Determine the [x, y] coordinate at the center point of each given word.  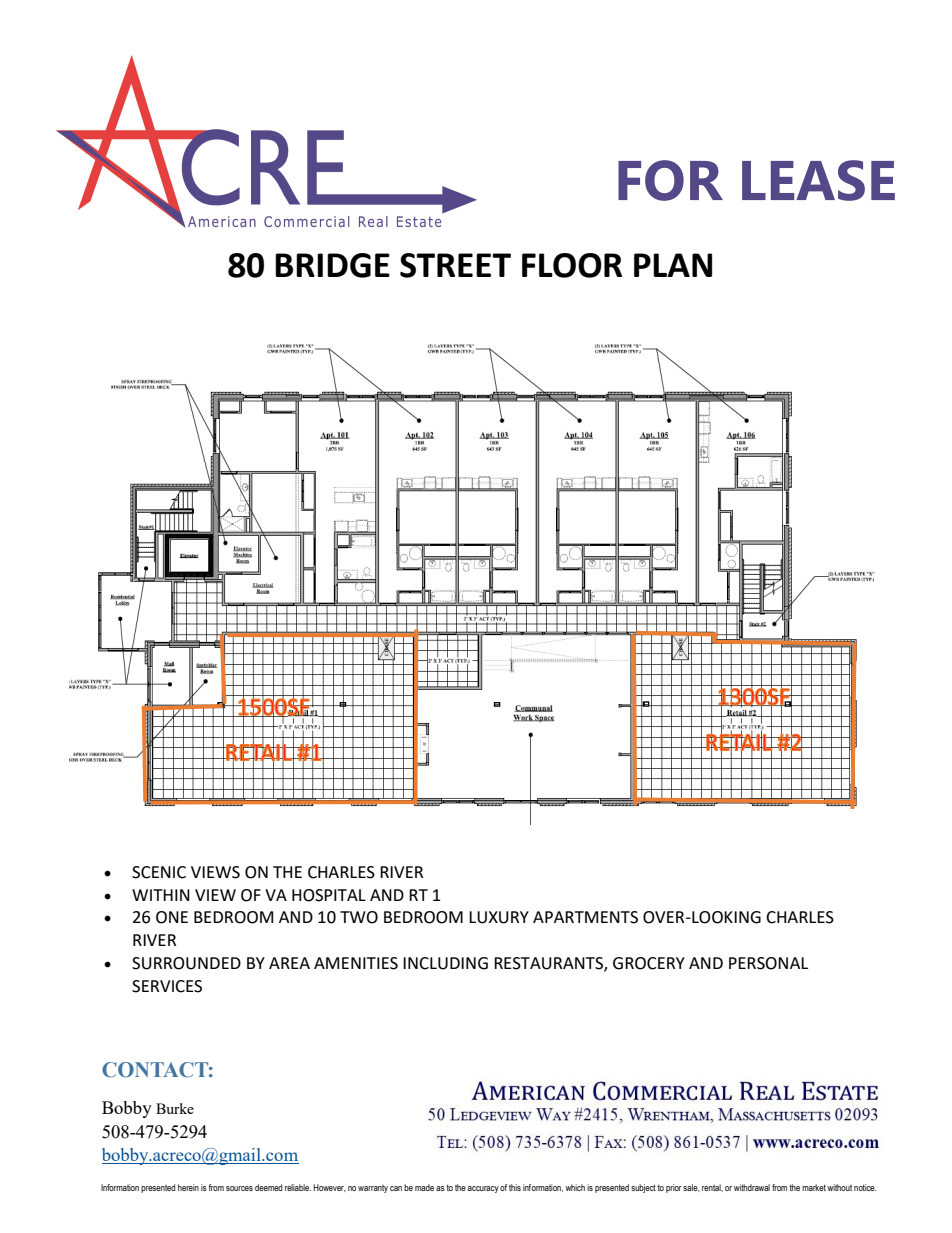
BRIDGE [332, 265]
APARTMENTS [585, 917]
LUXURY [499, 917]
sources [239, 1188]
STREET [455, 265]
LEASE [818, 180]
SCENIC [159, 872]
